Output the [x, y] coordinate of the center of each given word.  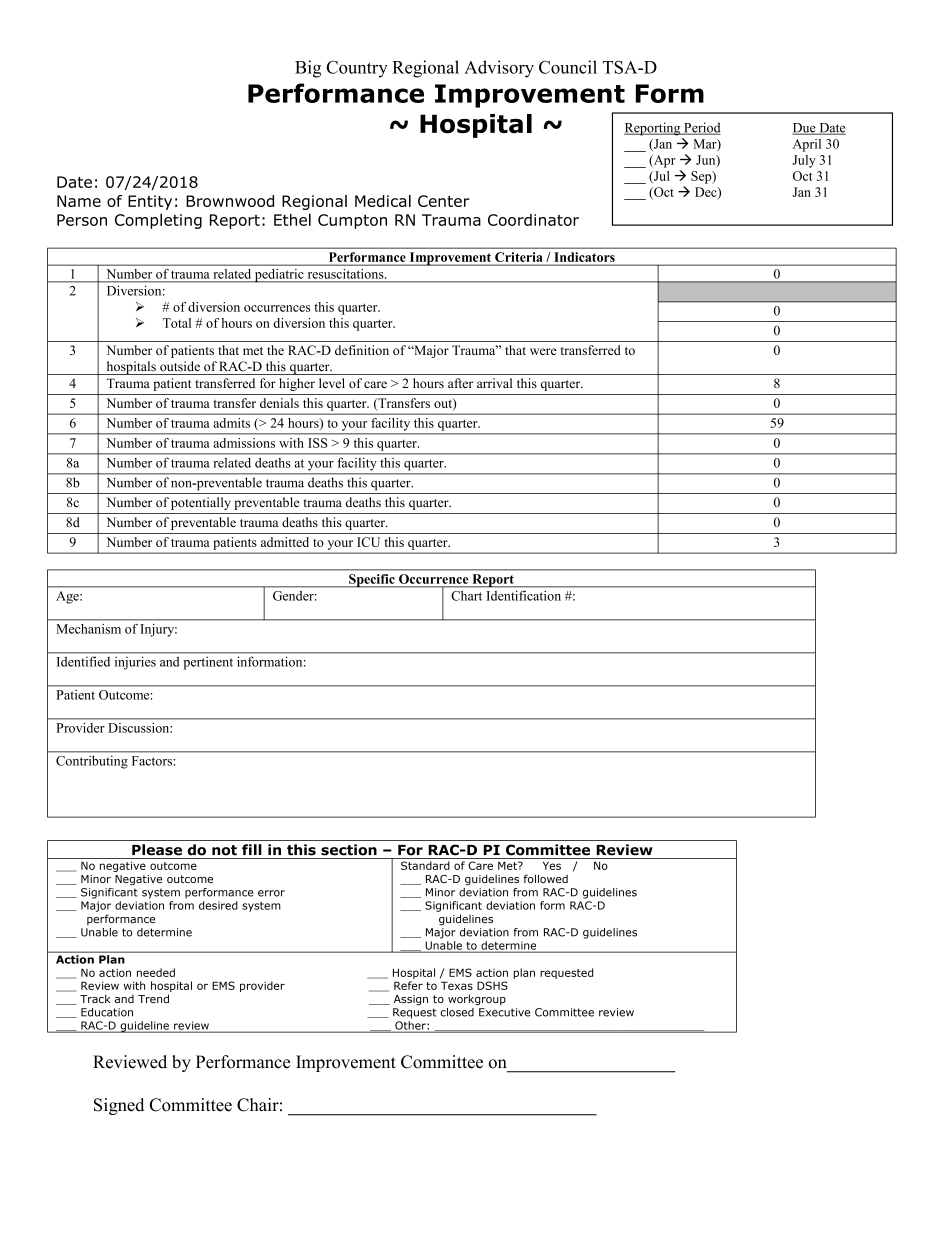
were [543, 351]
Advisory [499, 69]
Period [701, 128]
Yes [552, 865]
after [460, 383]
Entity [150, 202]
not [224, 850]
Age [68, 597]
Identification [524, 596]
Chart [467, 596]
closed [457, 1012]
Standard [425, 865]
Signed [119, 1106]
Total [177, 323]
